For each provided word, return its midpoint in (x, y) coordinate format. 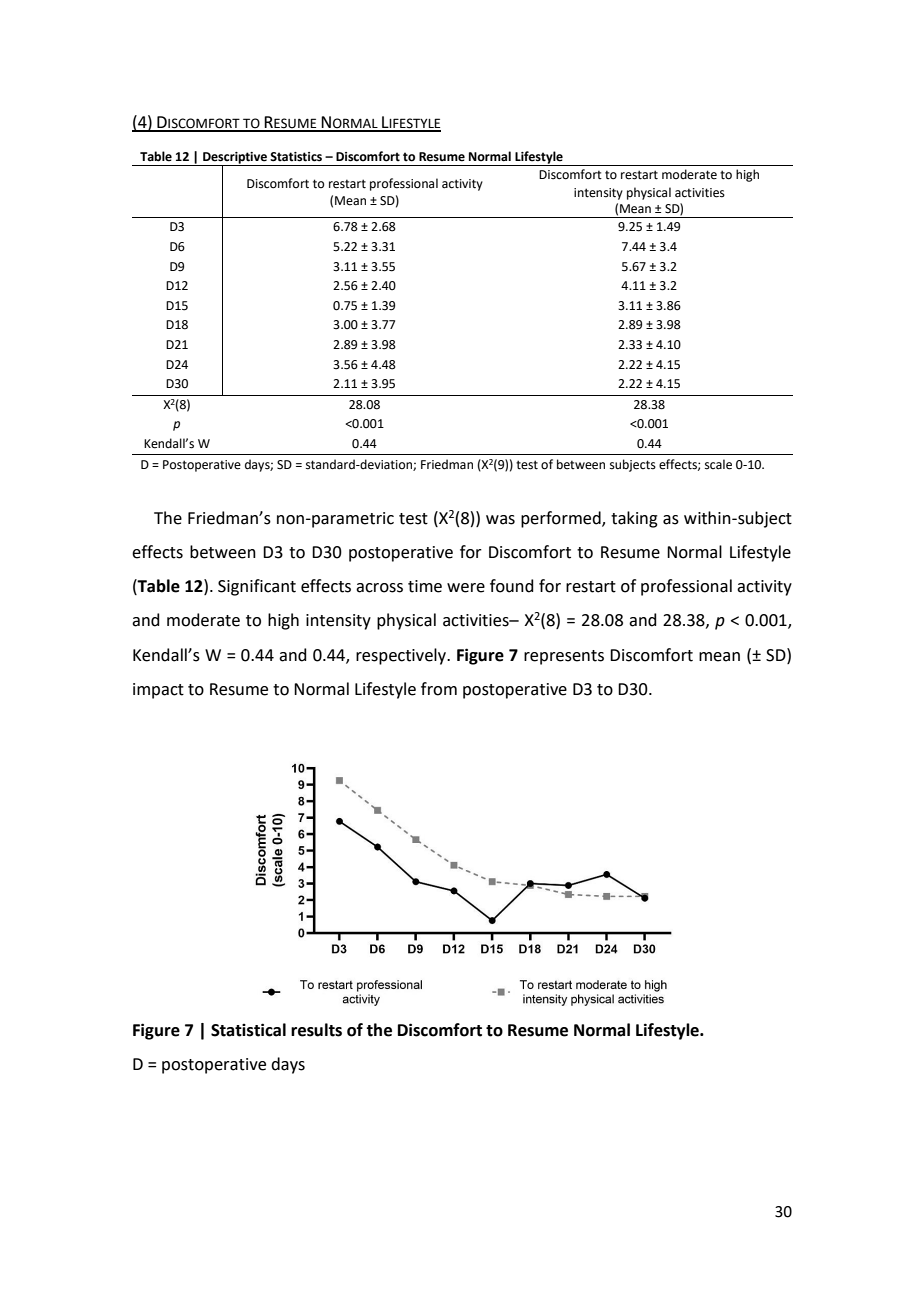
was (500, 520)
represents (564, 657)
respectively (402, 656)
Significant (257, 587)
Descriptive (235, 159)
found (512, 586)
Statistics (296, 157)
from (439, 689)
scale (718, 464)
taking (634, 519)
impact (158, 691)
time (425, 586)
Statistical (248, 1030)
